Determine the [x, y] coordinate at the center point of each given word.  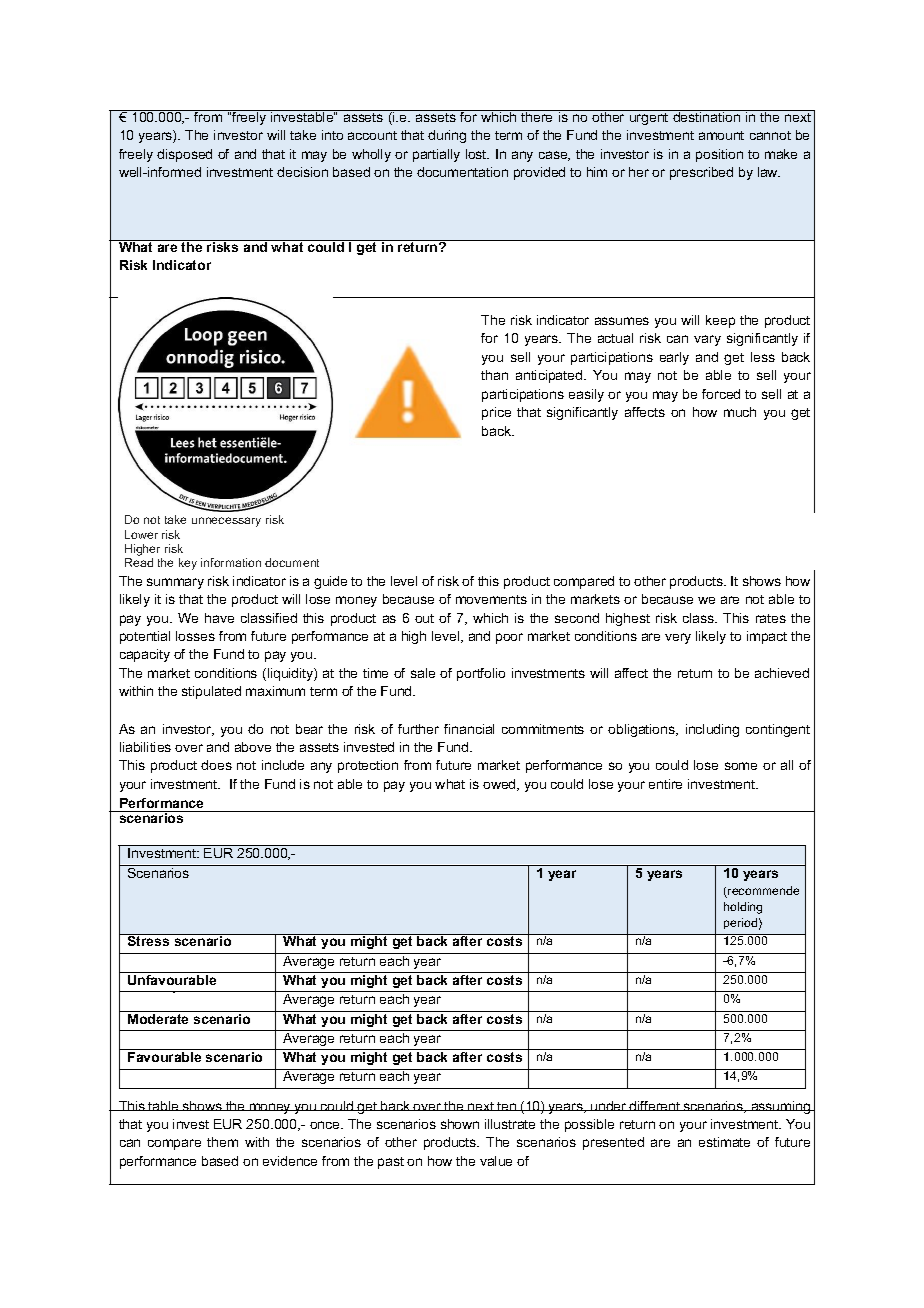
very [678, 638]
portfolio [481, 674]
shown [460, 1124]
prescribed [701, 173]
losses [195, 636]
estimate [724, 1142]
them [222, 1142]
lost [477, 154]
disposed [184, 155]
